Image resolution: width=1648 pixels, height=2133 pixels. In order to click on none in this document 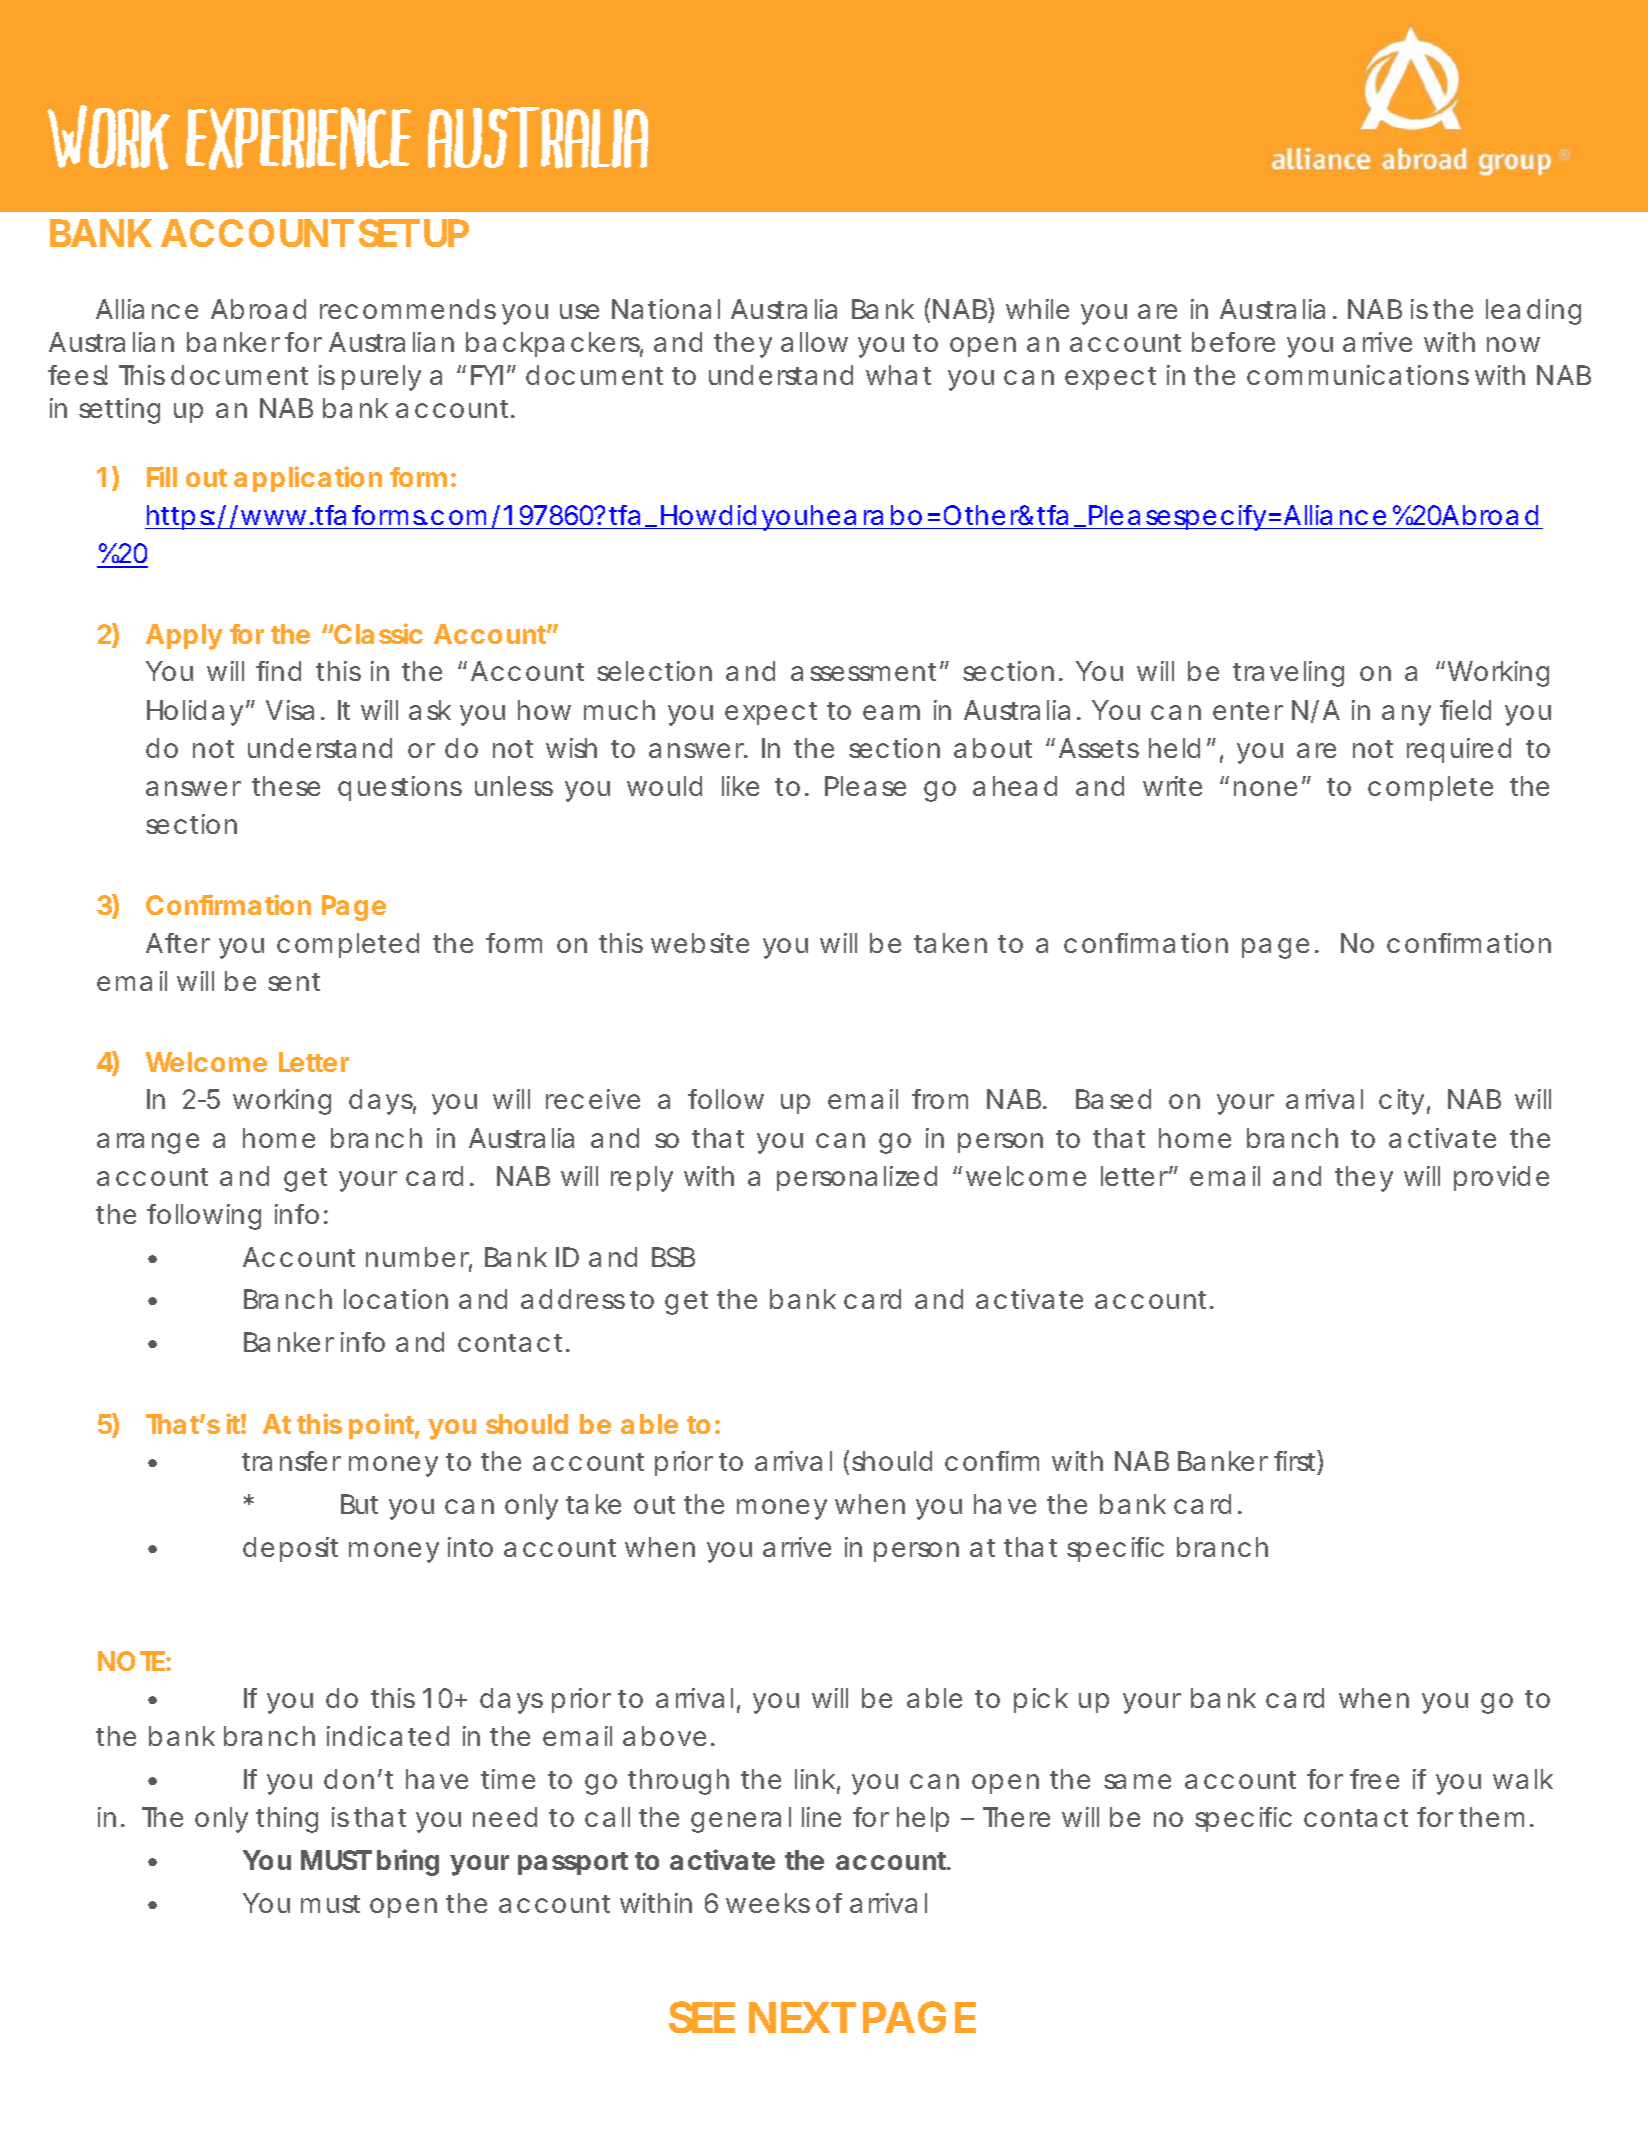, I will do `click(1265, 788)`.
